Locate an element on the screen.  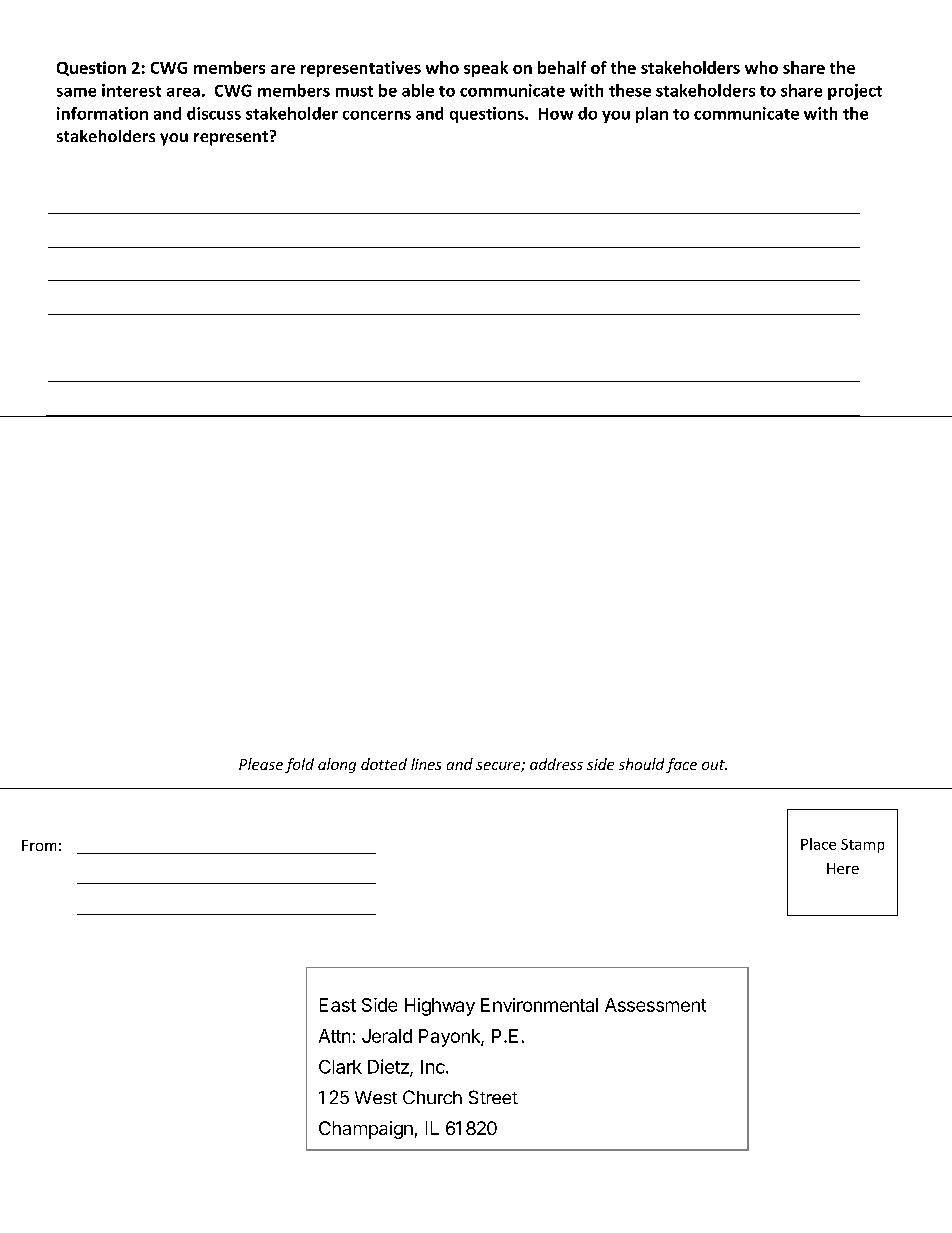
able is located at coordinates (418, 90).
